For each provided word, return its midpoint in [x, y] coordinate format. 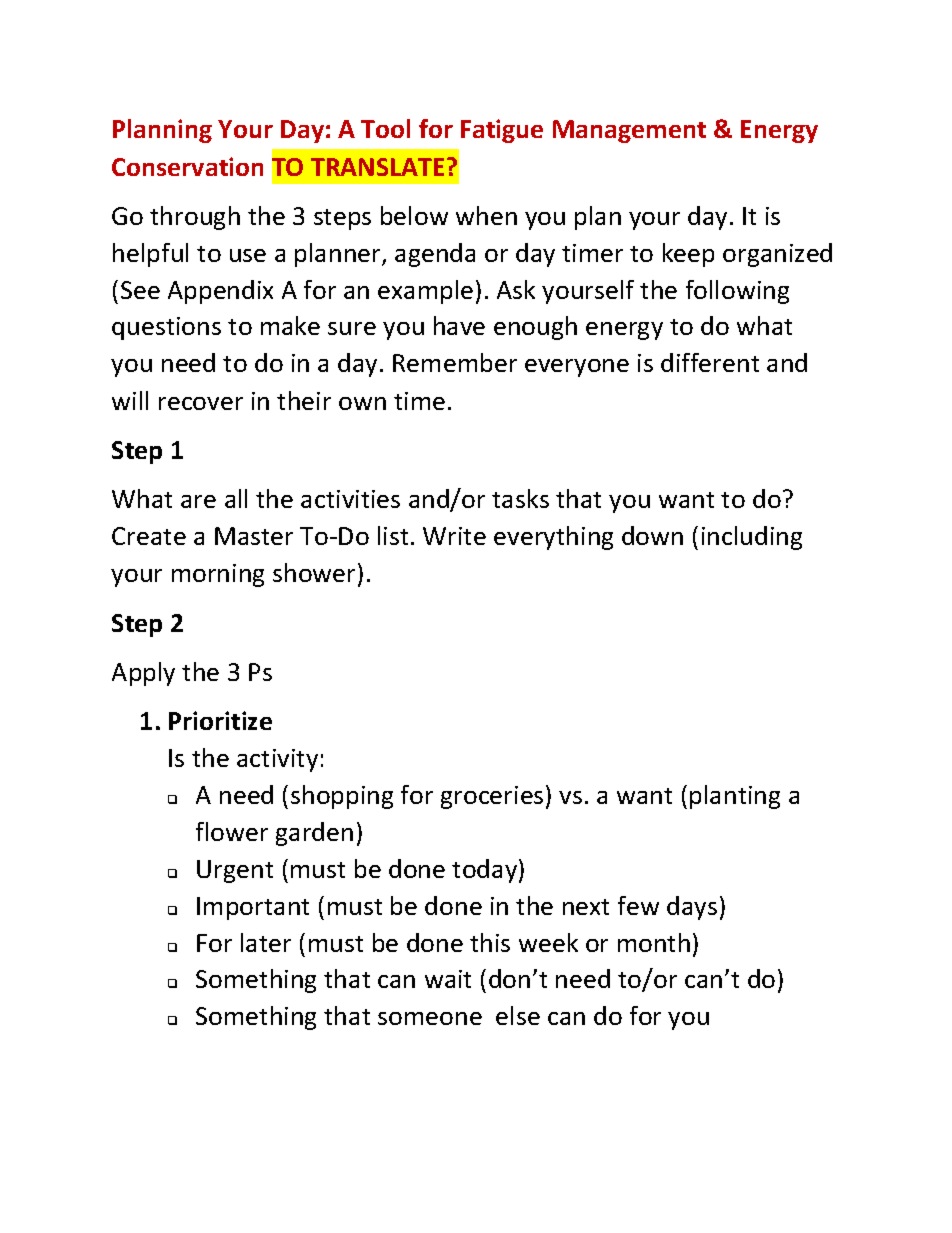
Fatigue [502, 131]
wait [448, 979]
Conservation [187, 166]
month [654, 942]
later [266, 942]
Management [629, 131]
